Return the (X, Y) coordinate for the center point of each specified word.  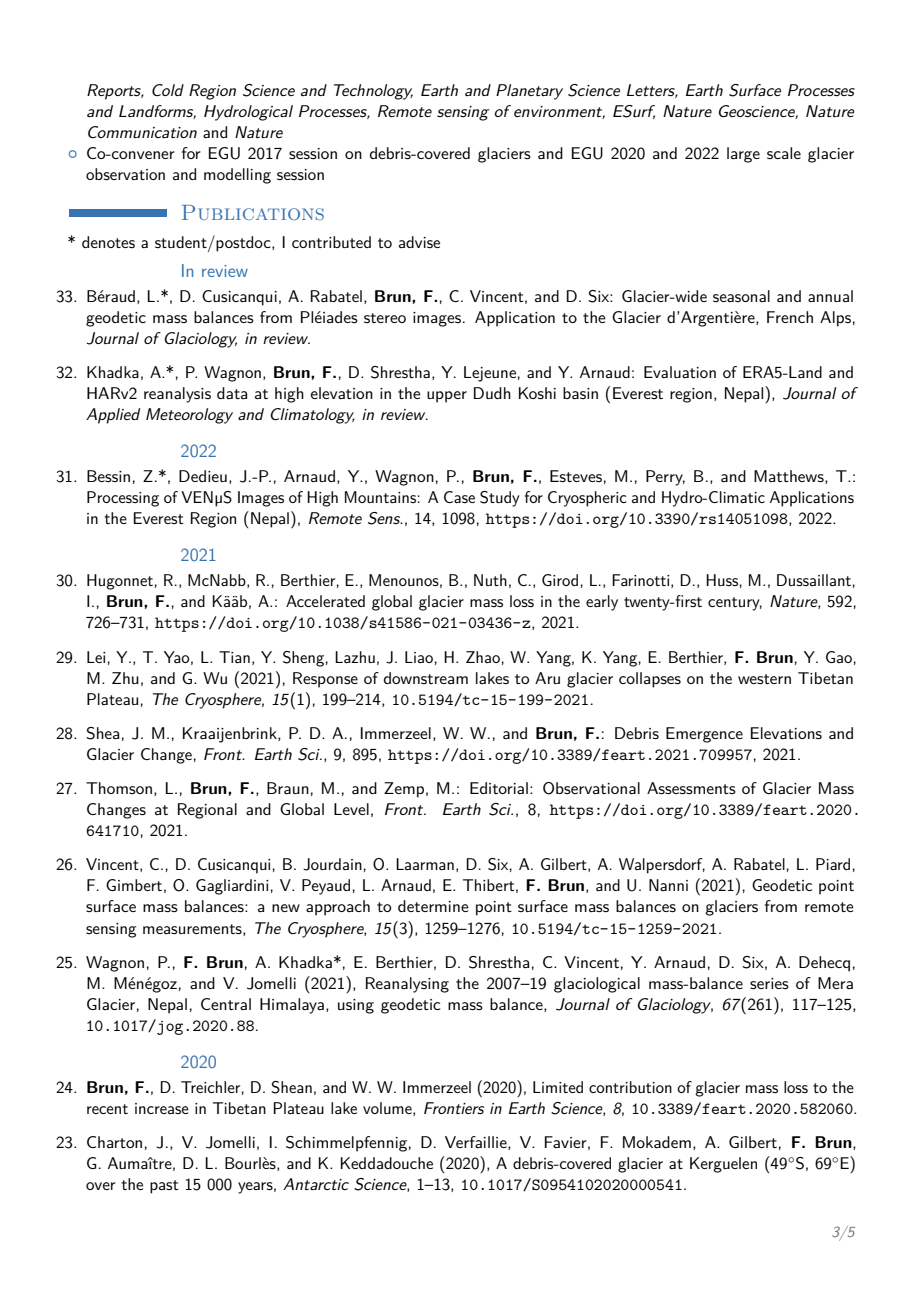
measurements (193, 930)
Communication (142, 132)
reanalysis (177, 395)
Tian (234, 657)
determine (433, 906)
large (743, 155)
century (735, 604)
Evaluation (680, 372)
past (164, 1187)
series (769, 983)
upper (447, 397)
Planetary (529, 92)
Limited (558, 1087)
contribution (630, 1087)
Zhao (483, 657)
